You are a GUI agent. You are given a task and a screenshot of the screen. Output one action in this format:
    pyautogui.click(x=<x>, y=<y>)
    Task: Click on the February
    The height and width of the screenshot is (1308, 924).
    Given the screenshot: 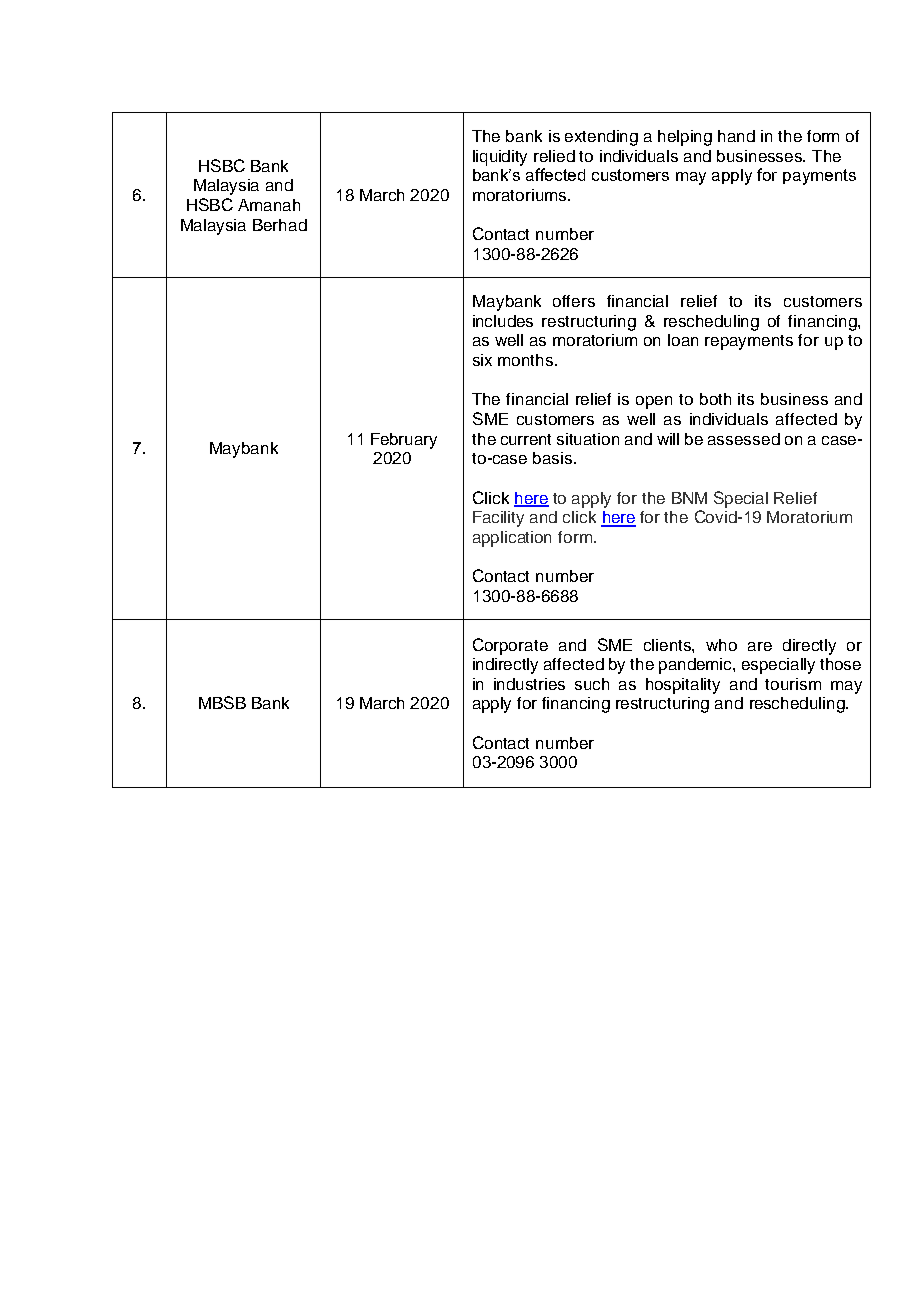 What is the action you would take?
    pyautogui.click(x=404, y=441)
